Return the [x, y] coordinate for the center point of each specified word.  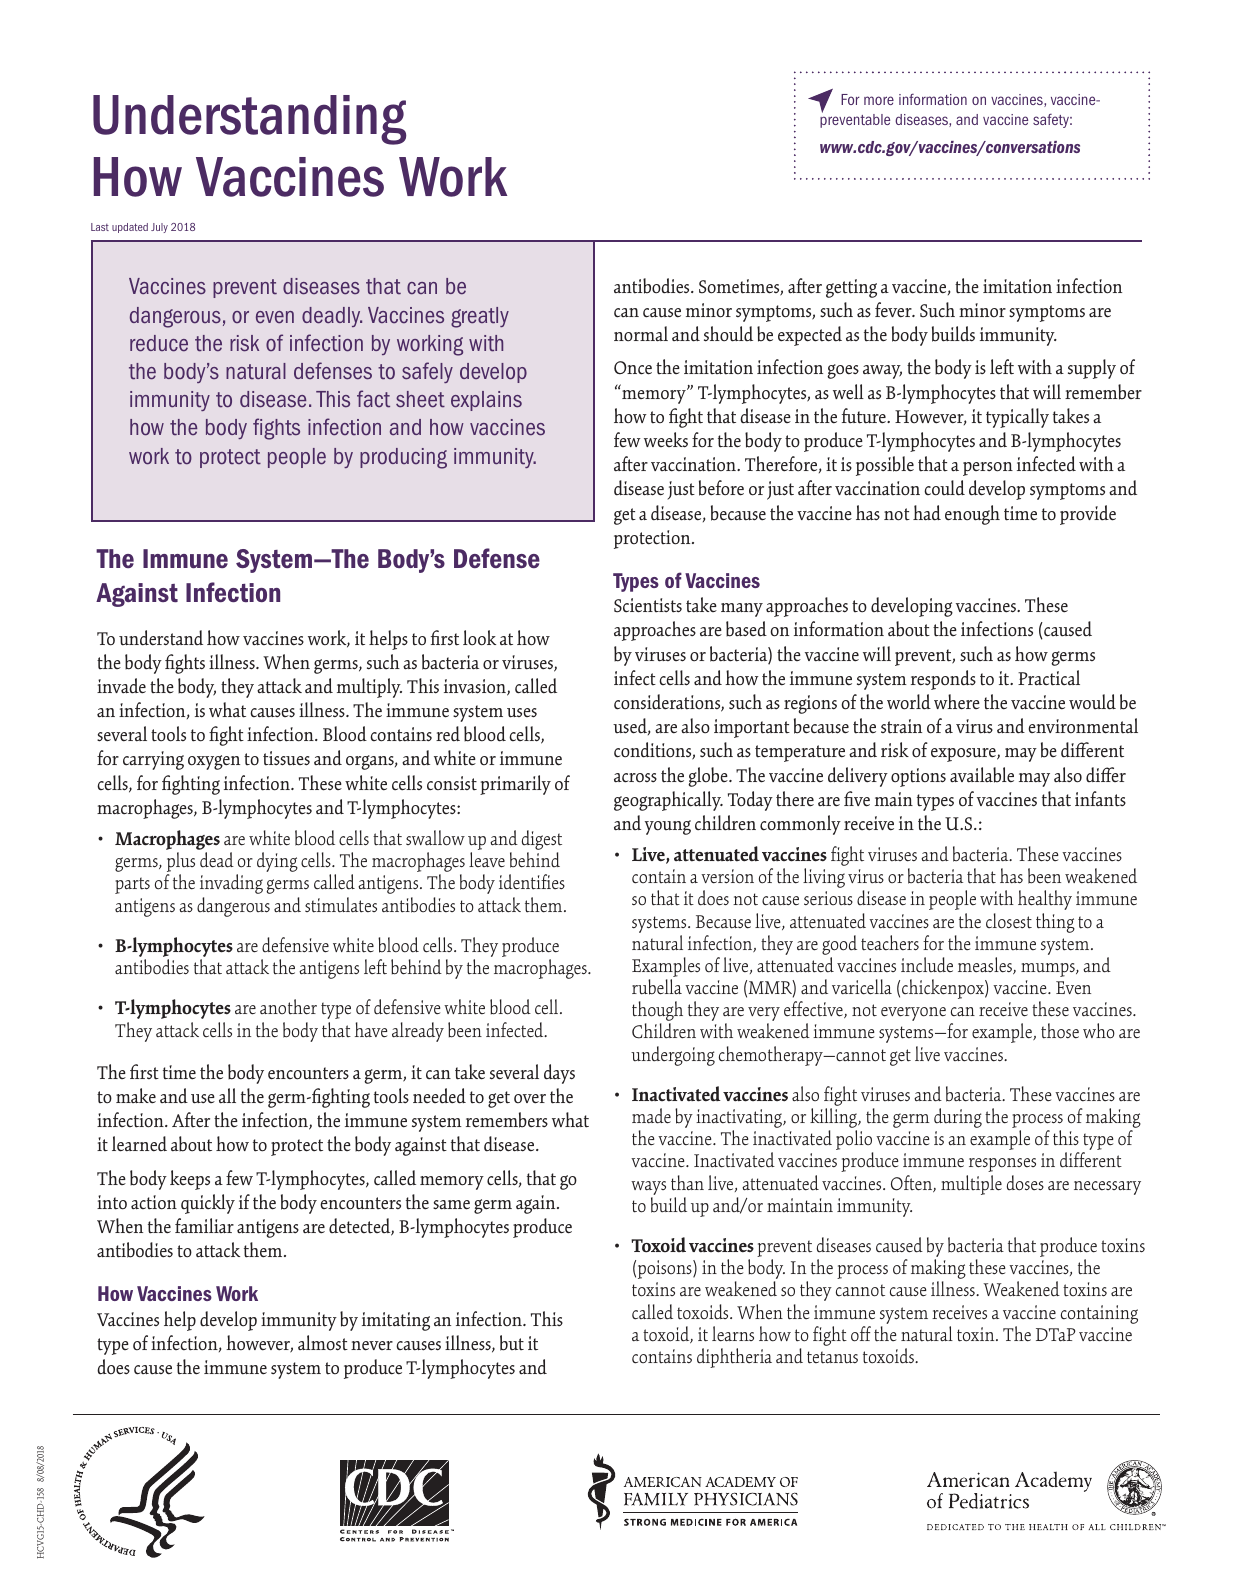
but [512, 1343]
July [159, 228]
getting [851, 288]
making [938, 1270]
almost [323, 1343]
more [879, 100]
